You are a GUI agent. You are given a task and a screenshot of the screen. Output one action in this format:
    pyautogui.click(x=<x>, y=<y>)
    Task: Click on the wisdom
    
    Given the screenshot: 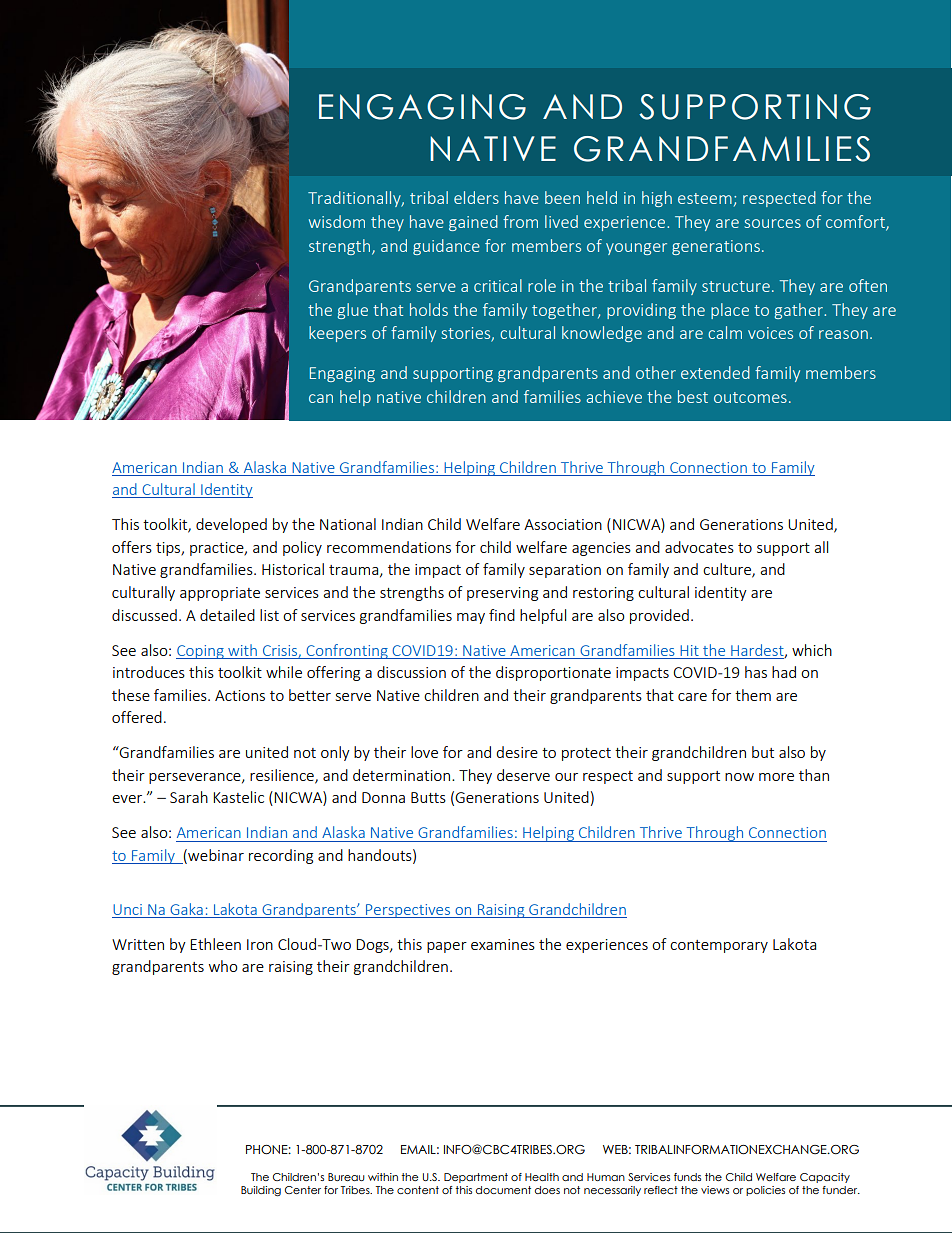 What is the action you would take?
    pyautogui.click(x=337, y=221)
